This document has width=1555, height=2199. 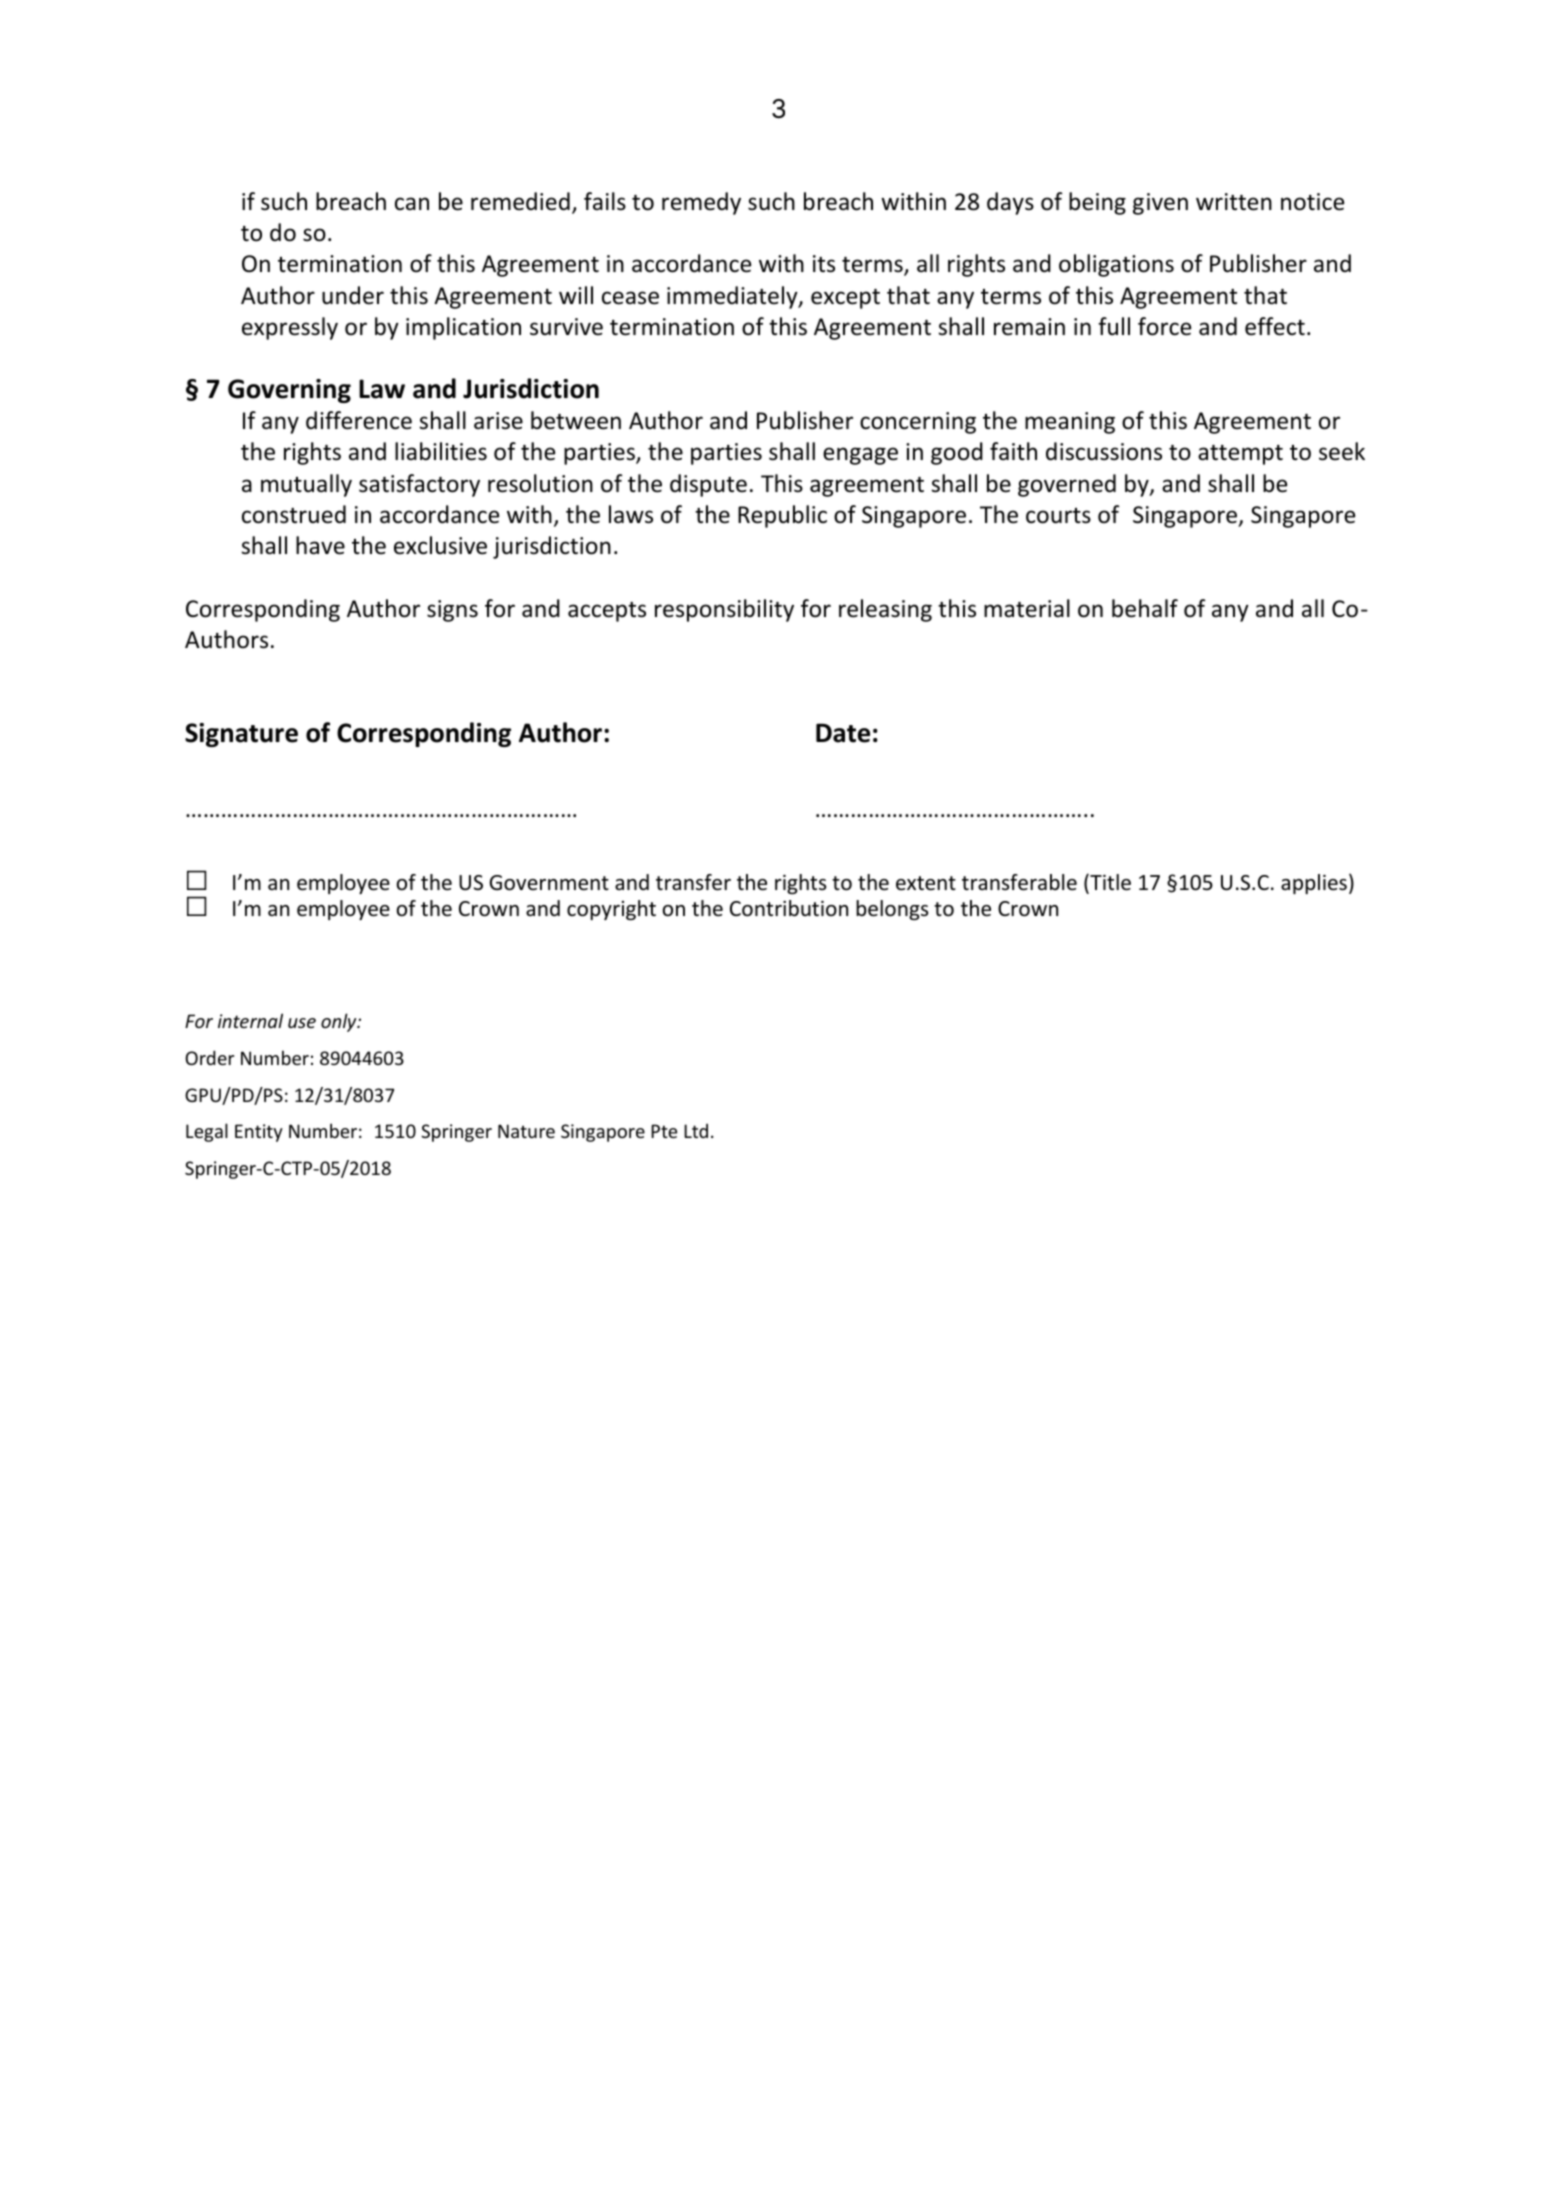 What do you see at coordinates (701, 203) in the document?
I see `remedy` at bounding box center [701, 203].
